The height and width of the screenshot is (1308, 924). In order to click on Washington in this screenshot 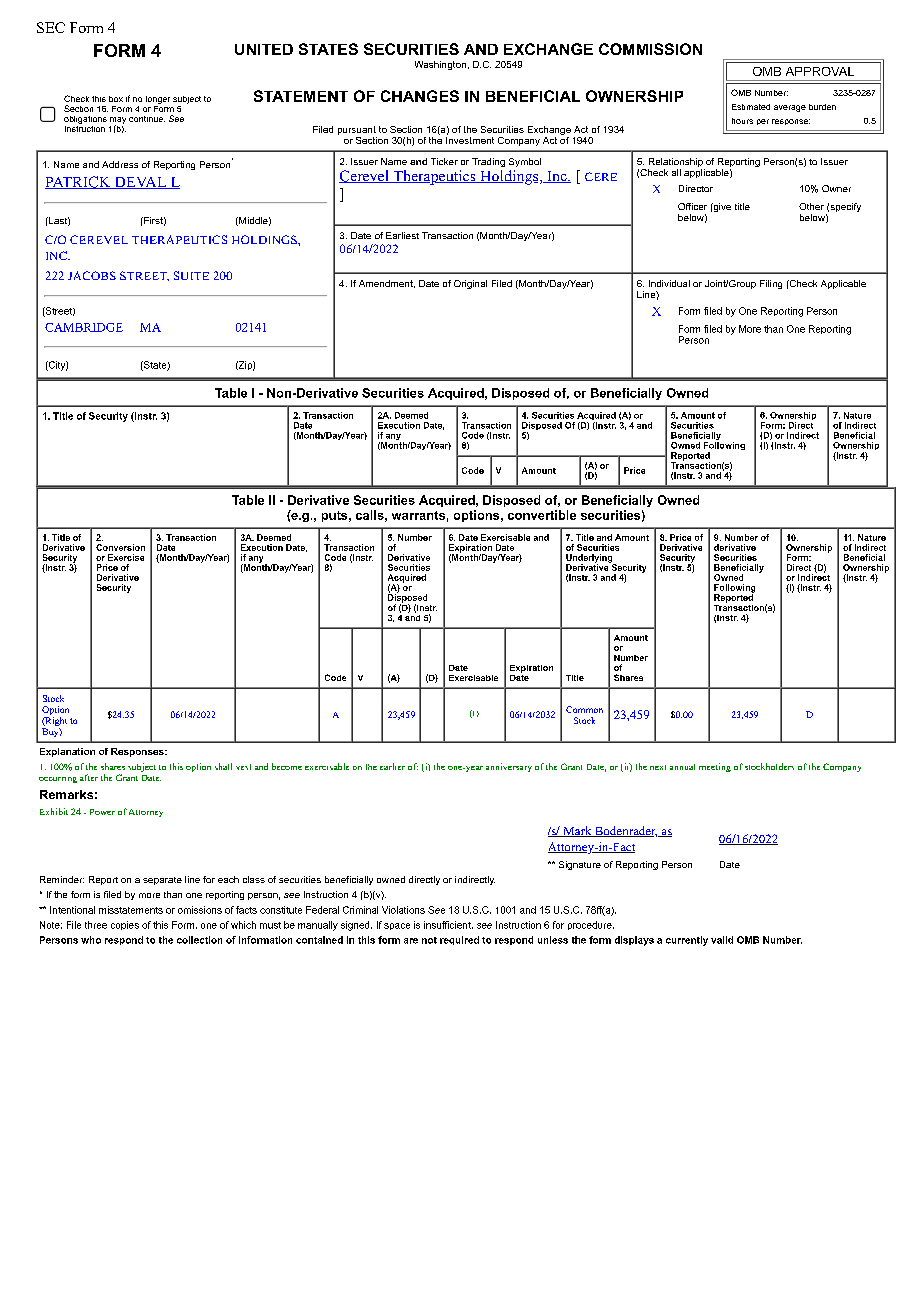, I will do `click(440, 65)`.
